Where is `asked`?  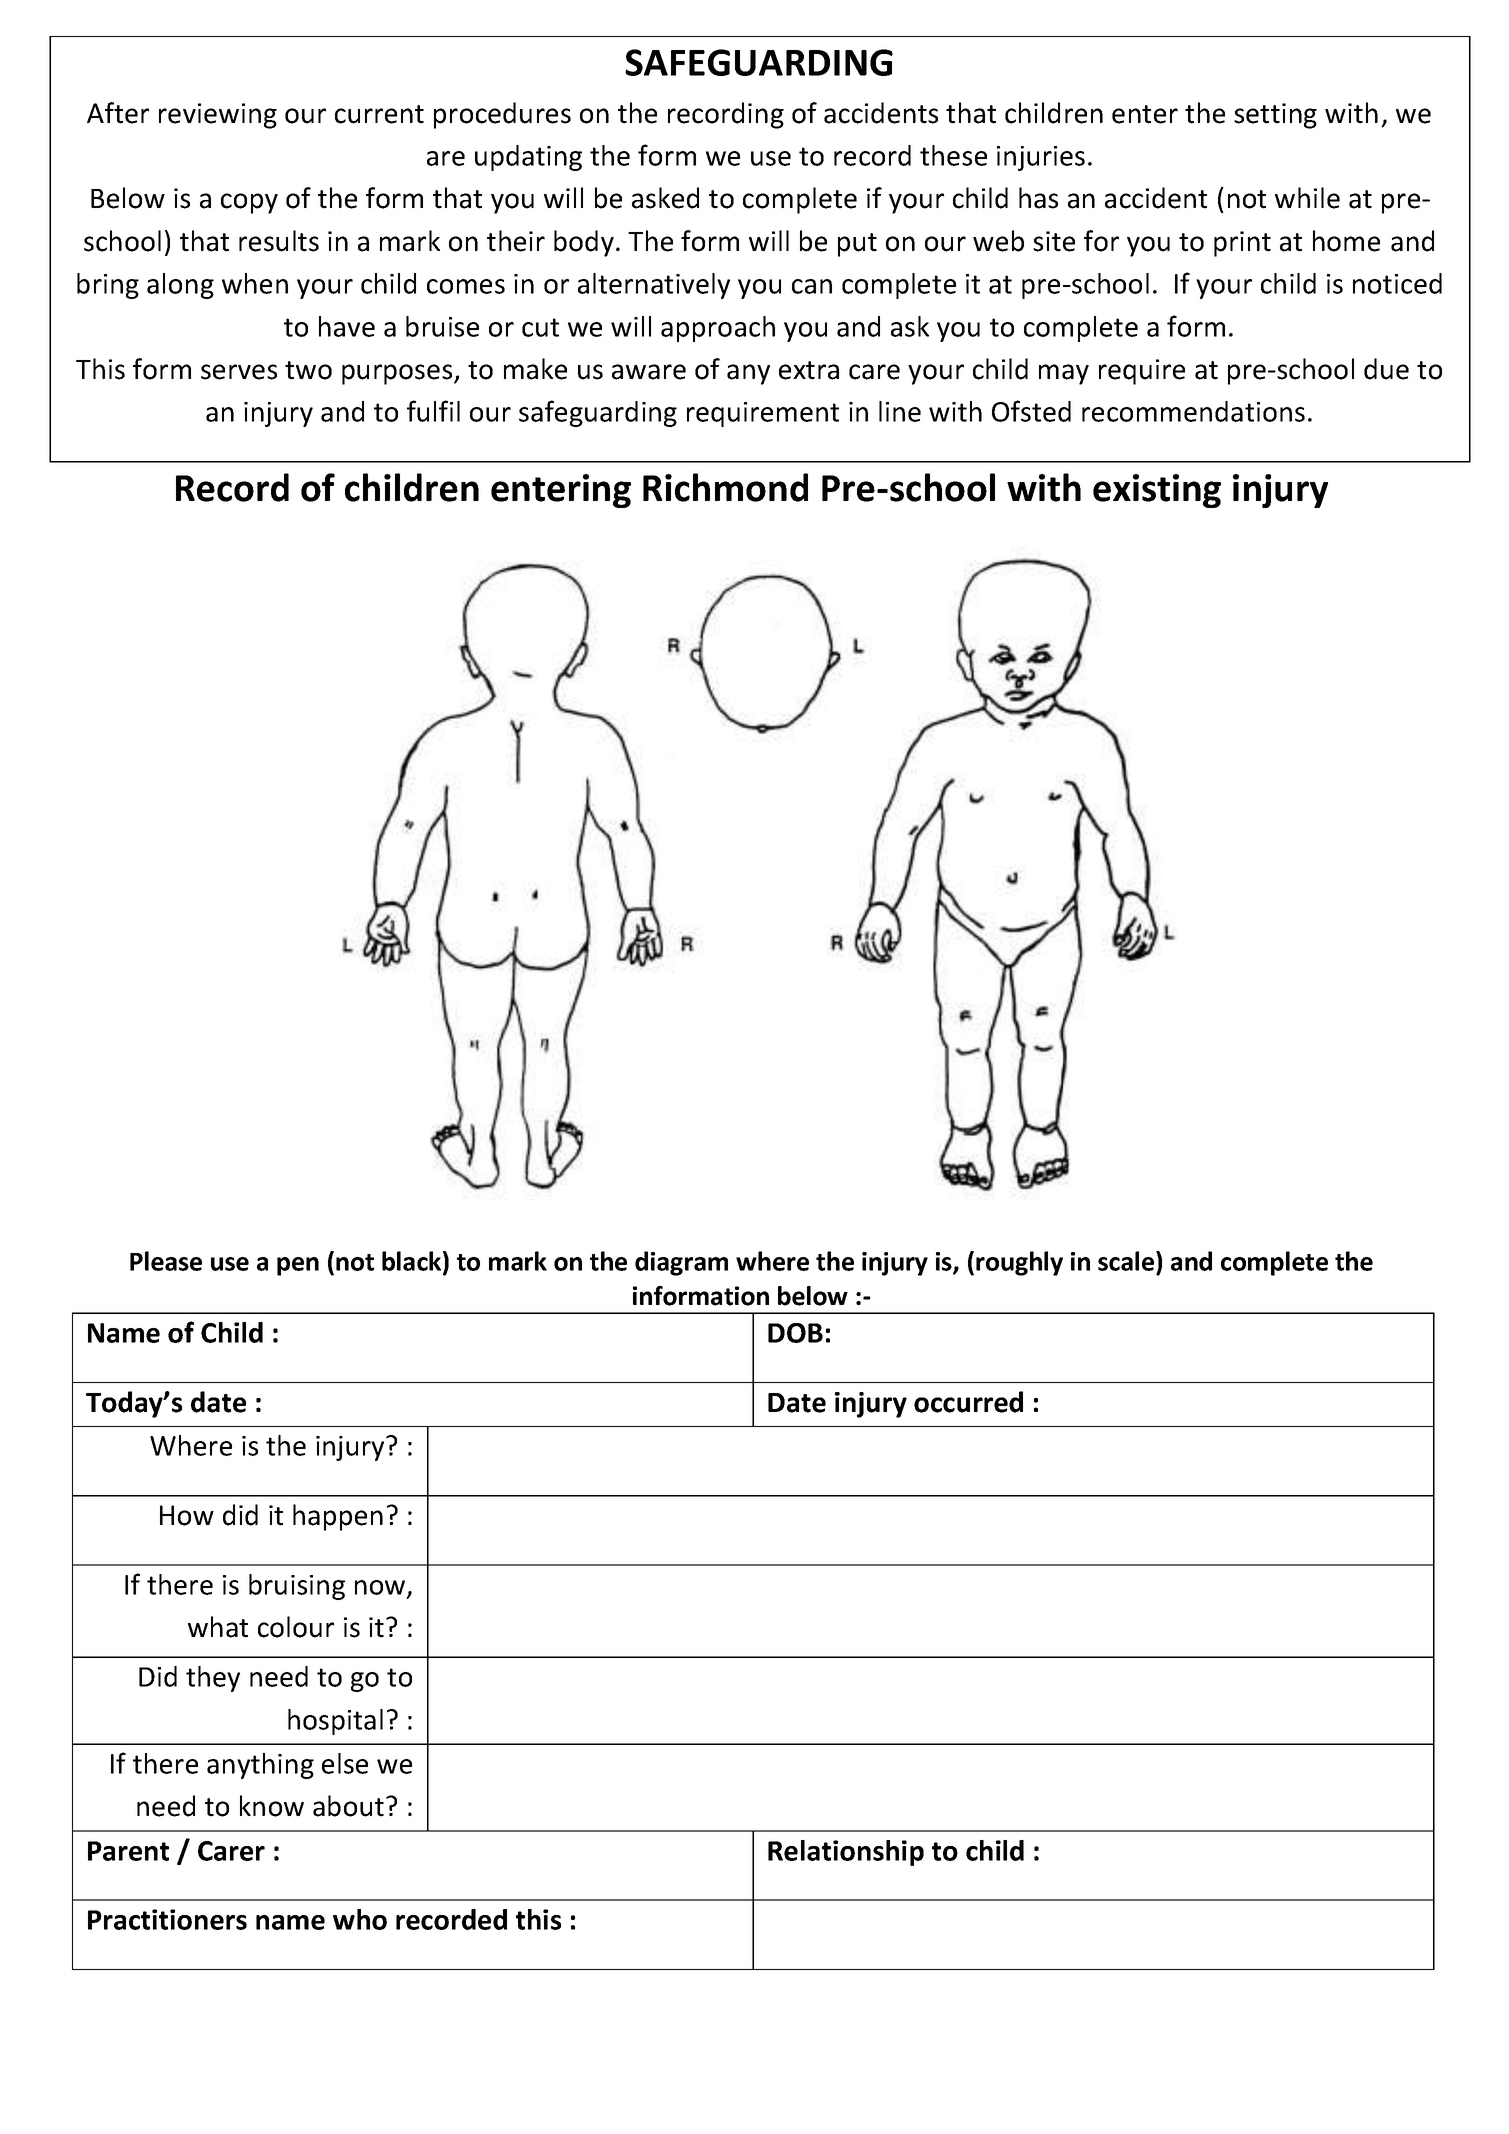
asked is located at coordinates (665, 198).
